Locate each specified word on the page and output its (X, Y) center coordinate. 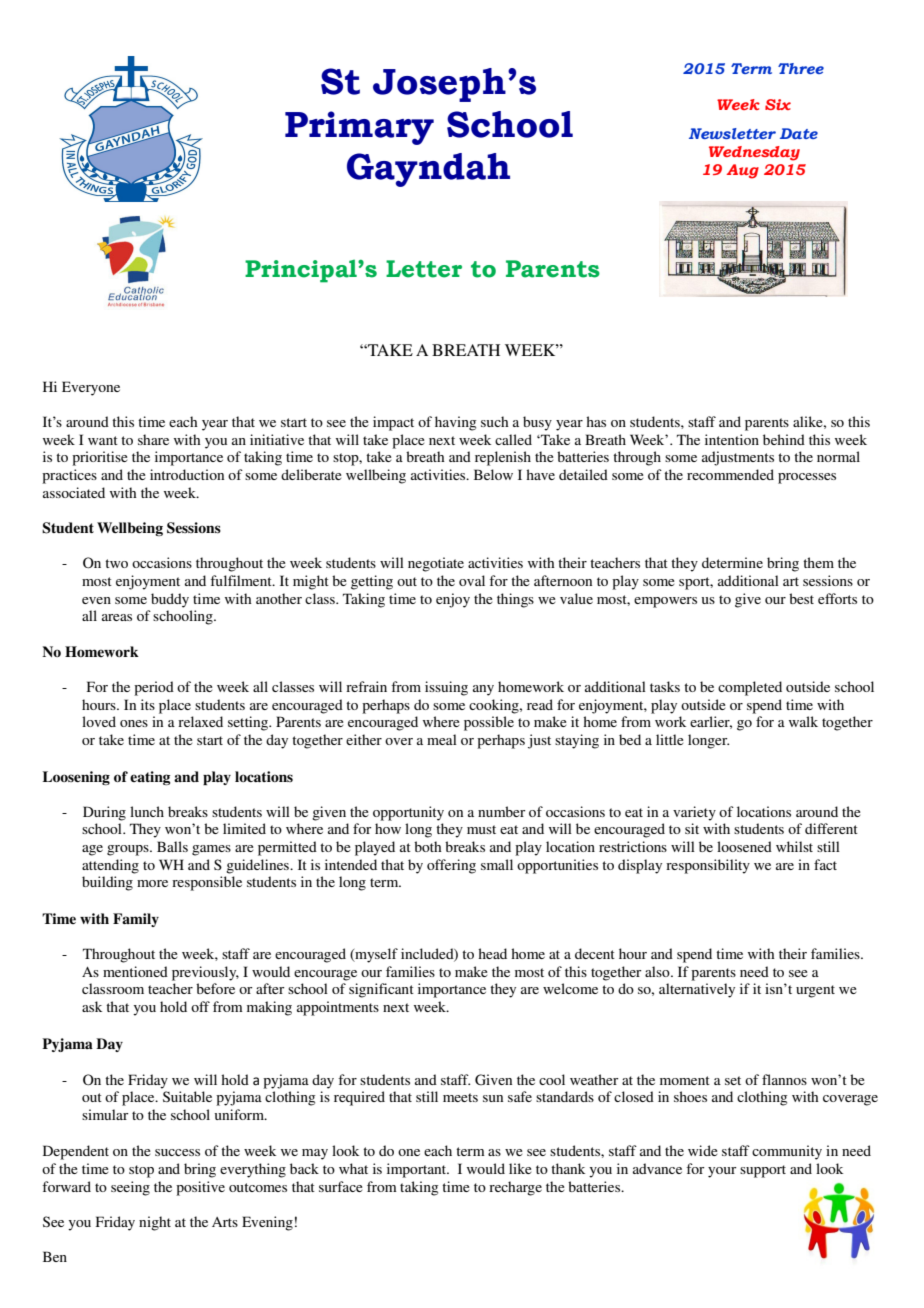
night (155, 1223)
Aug (742, 171)
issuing (446, 688)
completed (750, 688)
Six (778, 104)
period (154, 688)
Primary (359, 128)
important (418, 1170)
